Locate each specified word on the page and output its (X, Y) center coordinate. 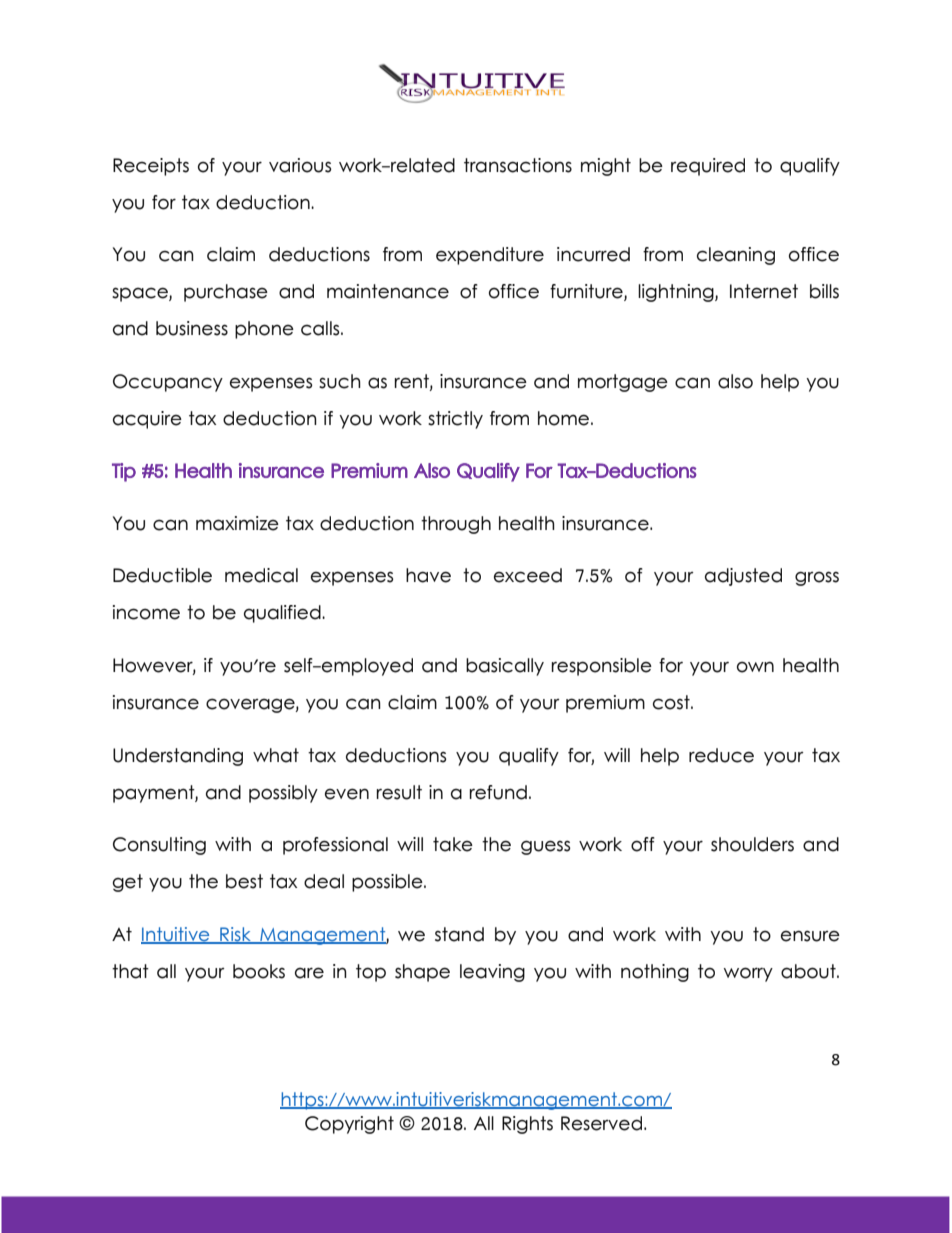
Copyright (349, 1125)
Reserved (601, 1123)
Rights (527, 1125)
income (146, 612)
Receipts (151, 167)
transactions (518, 165)
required (708, 167)
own (755, 667)
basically (505, 667)
